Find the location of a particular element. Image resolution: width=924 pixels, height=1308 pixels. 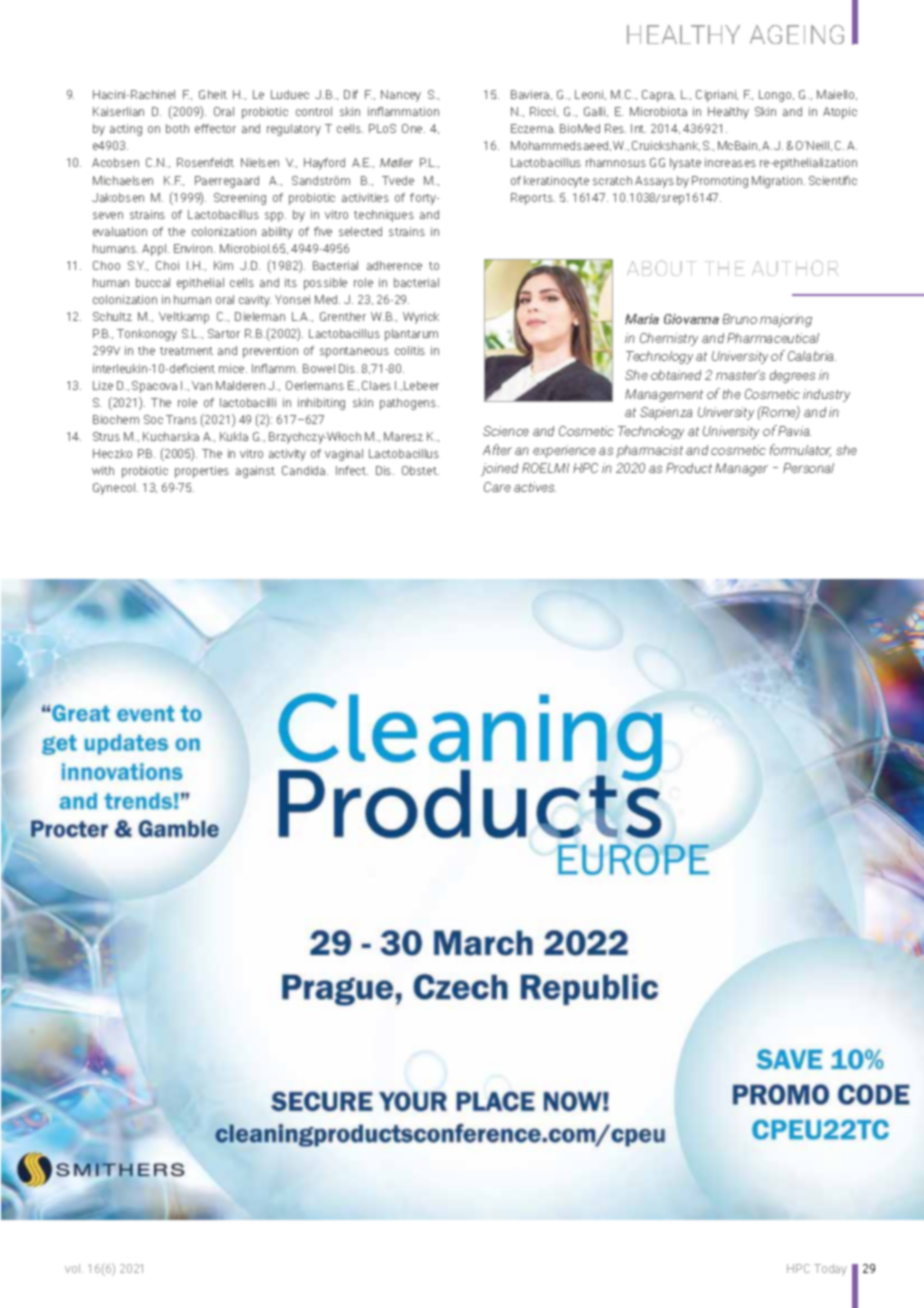

Product is located at coordinates (689, 468).
